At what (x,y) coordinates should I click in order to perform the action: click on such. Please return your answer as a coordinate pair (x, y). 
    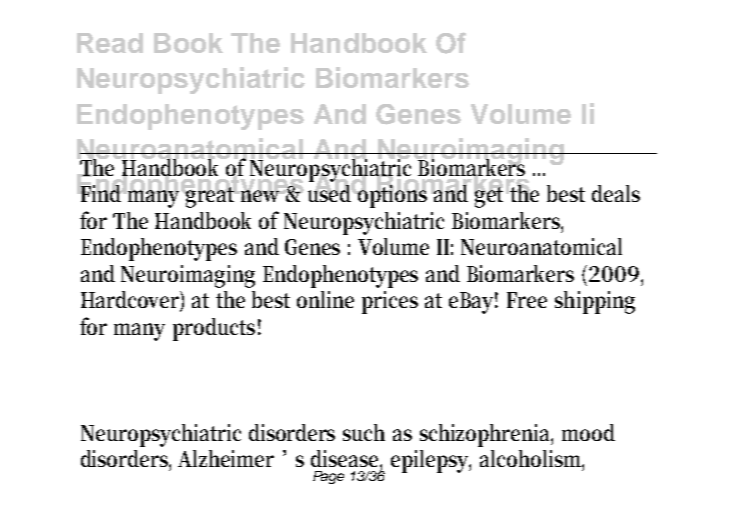
    Looking at the image, I should click on (364, 432).
